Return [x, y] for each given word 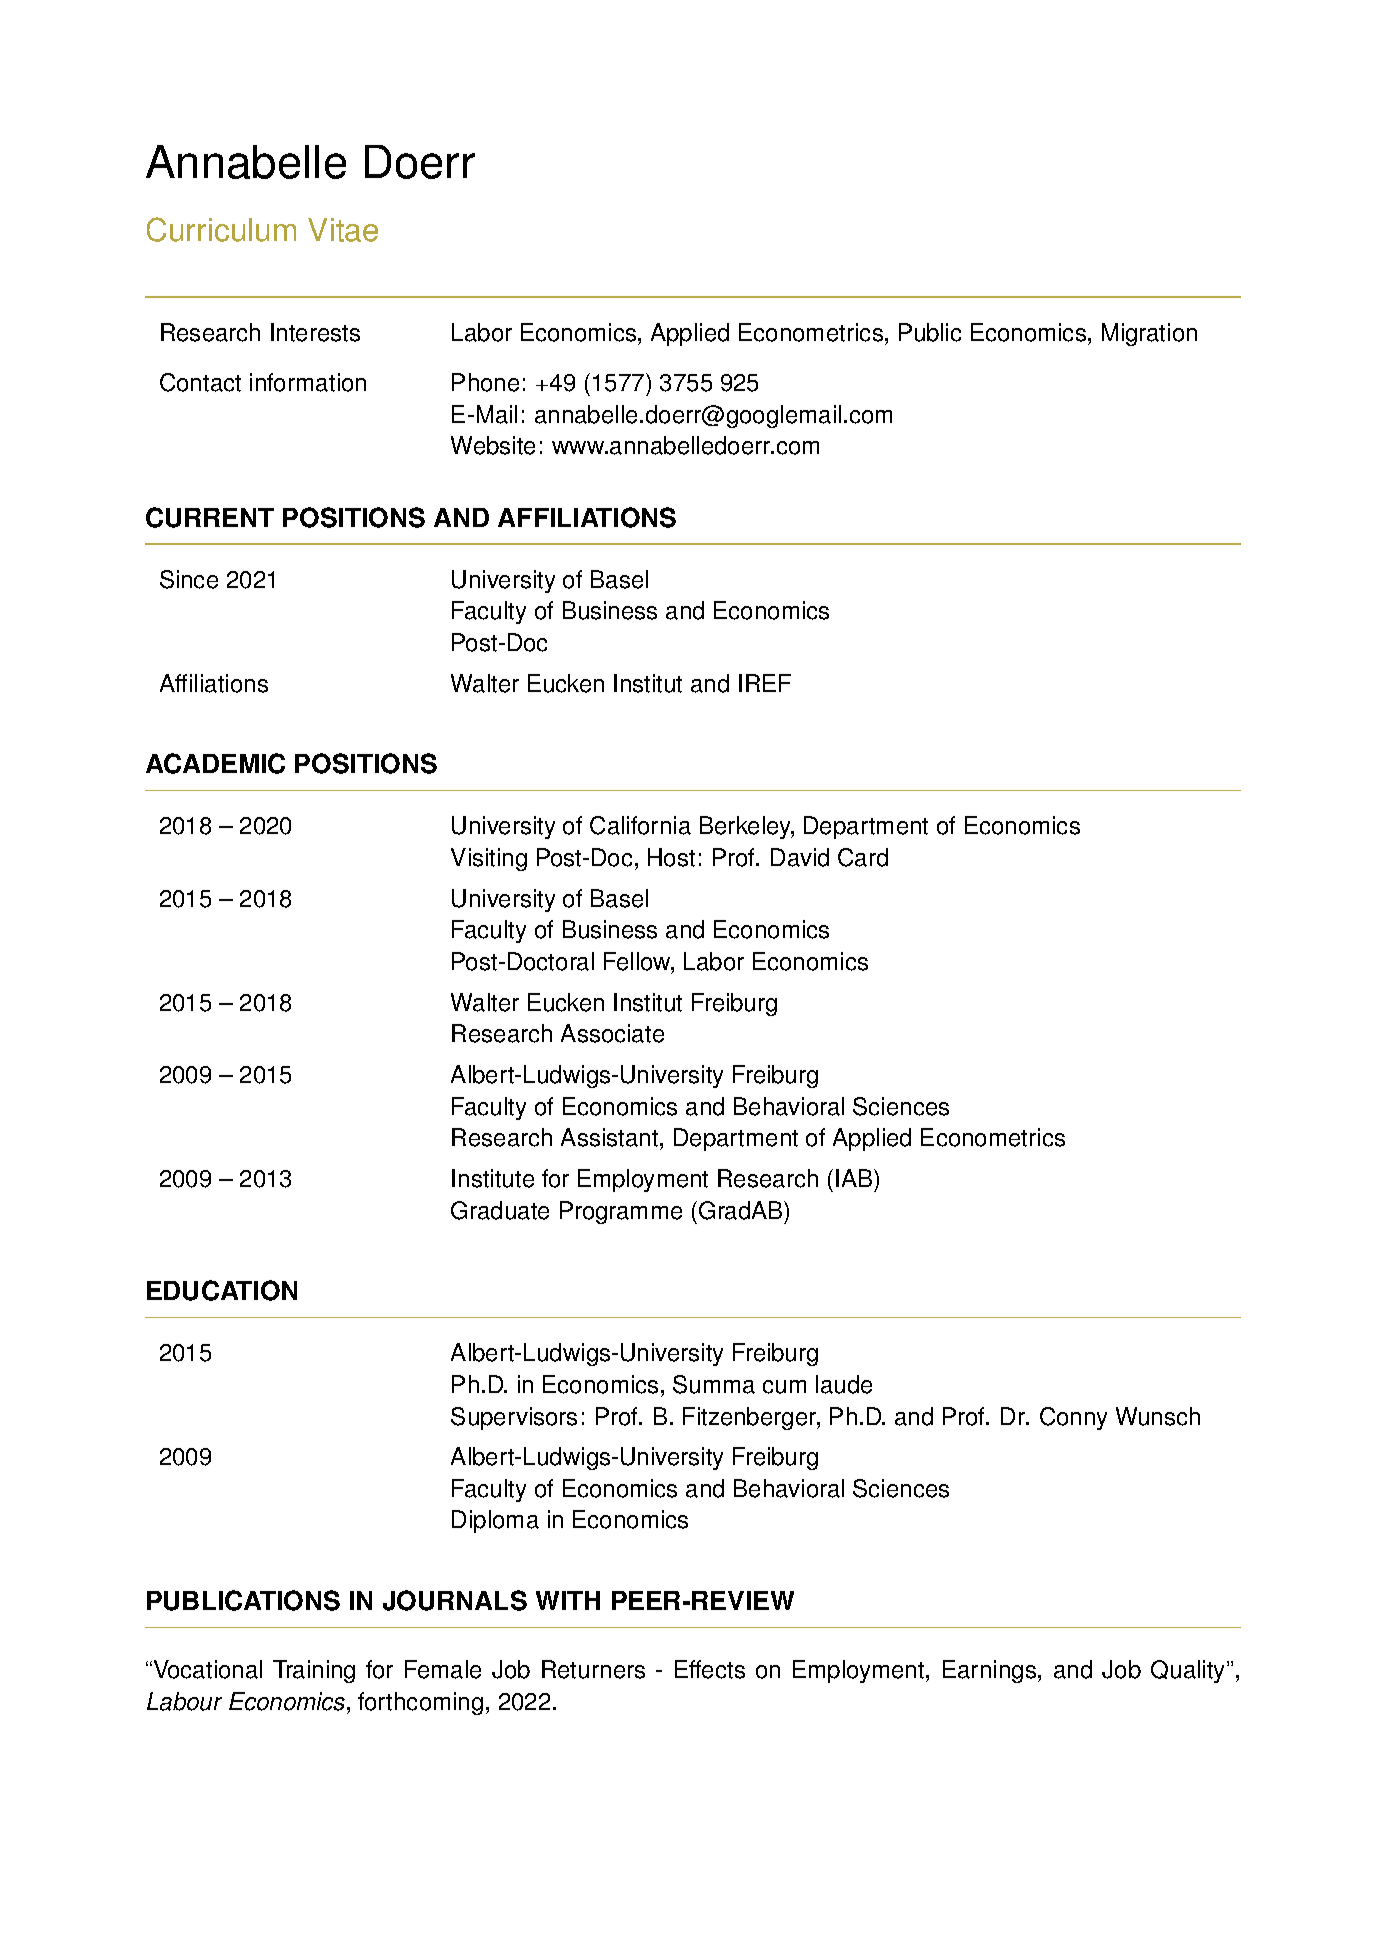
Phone [485, 382]
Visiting [489, 859]
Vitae [343, 230]
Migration [1149, 334]
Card [863, 857]
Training [314, 1671]
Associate [612, 1033]
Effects [710, 1669]
